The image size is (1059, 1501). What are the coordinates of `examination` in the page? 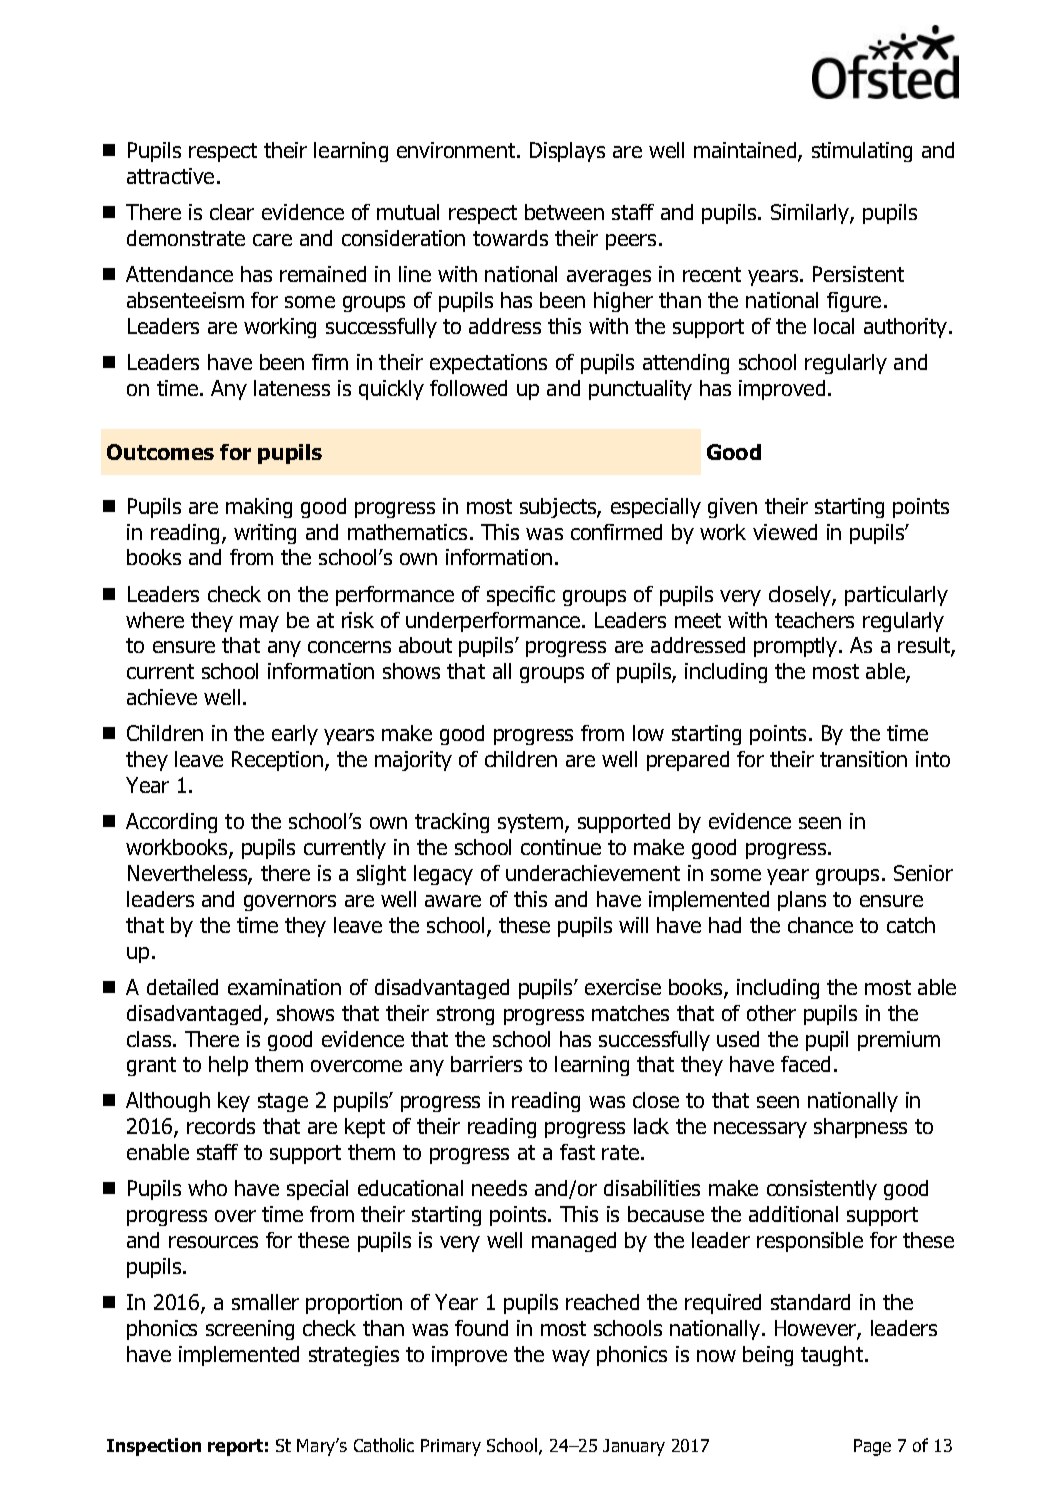 It's located at (284, 987).
